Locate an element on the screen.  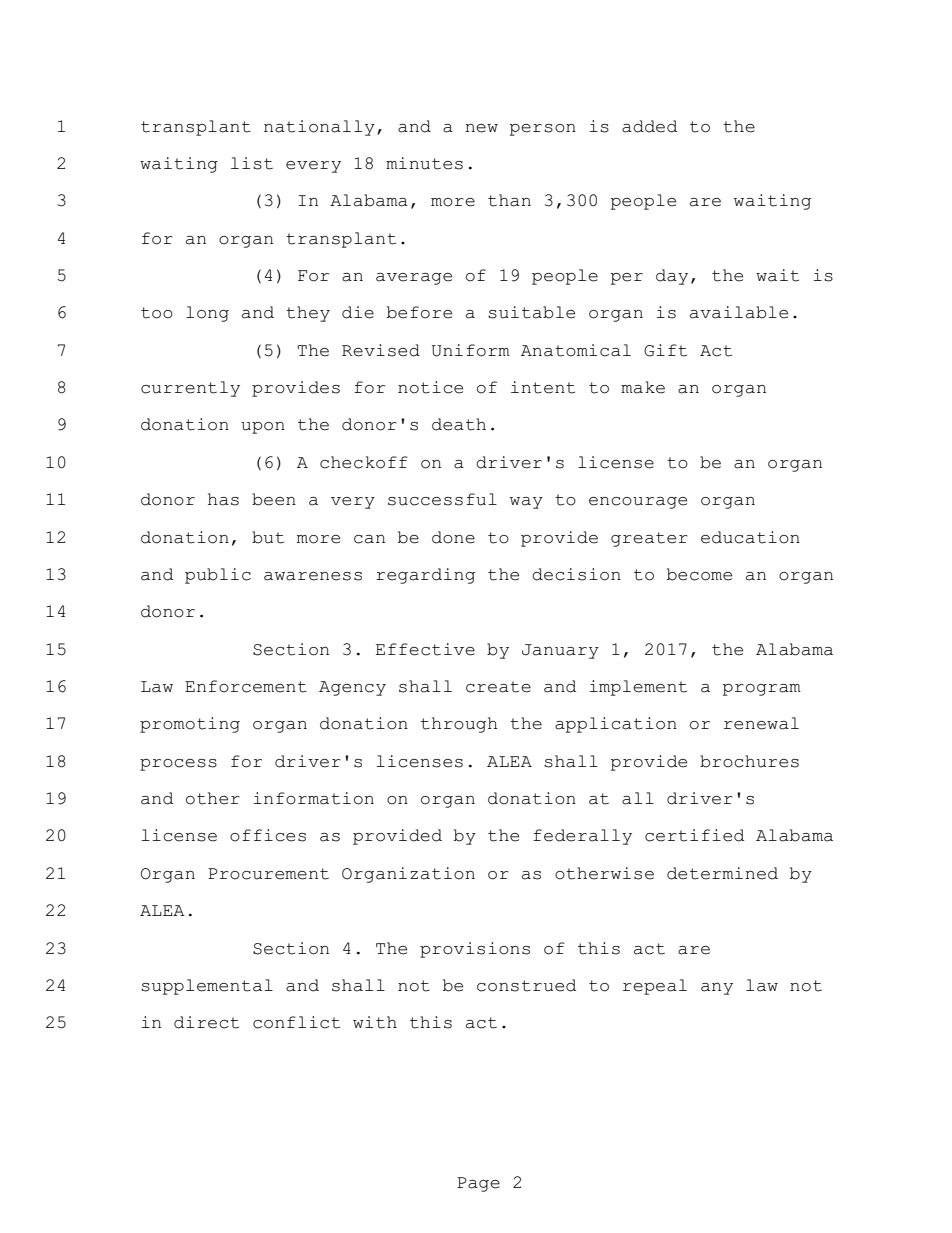
Procurement is located at coordinates (268, 874).
